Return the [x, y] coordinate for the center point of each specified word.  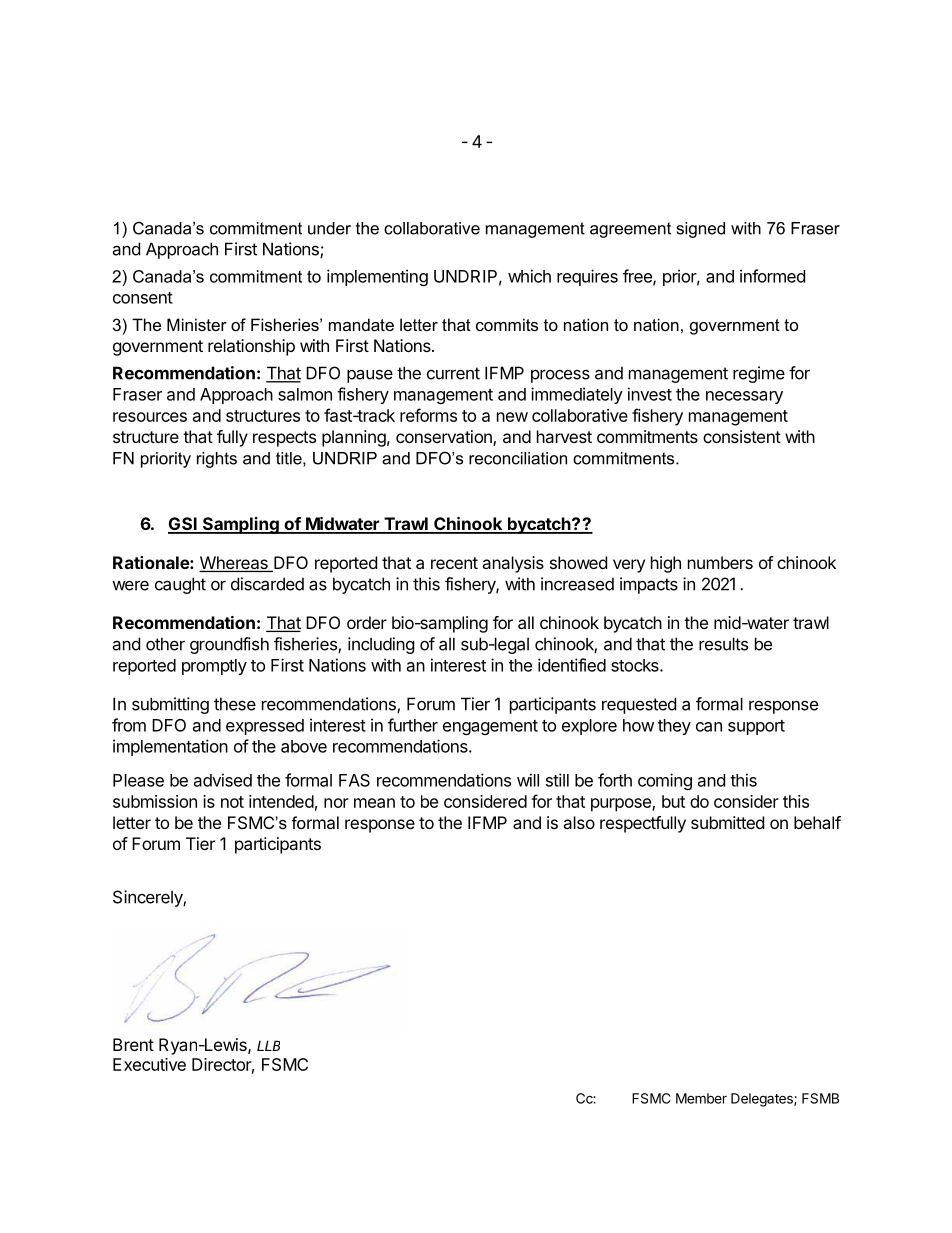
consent [143, 298]
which [529, 276]
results [723, 644]
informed [772, 276]
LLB [268, 1045]
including [381, 645]
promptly [214, 667]
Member [701, 1098]
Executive [149, 1064]
